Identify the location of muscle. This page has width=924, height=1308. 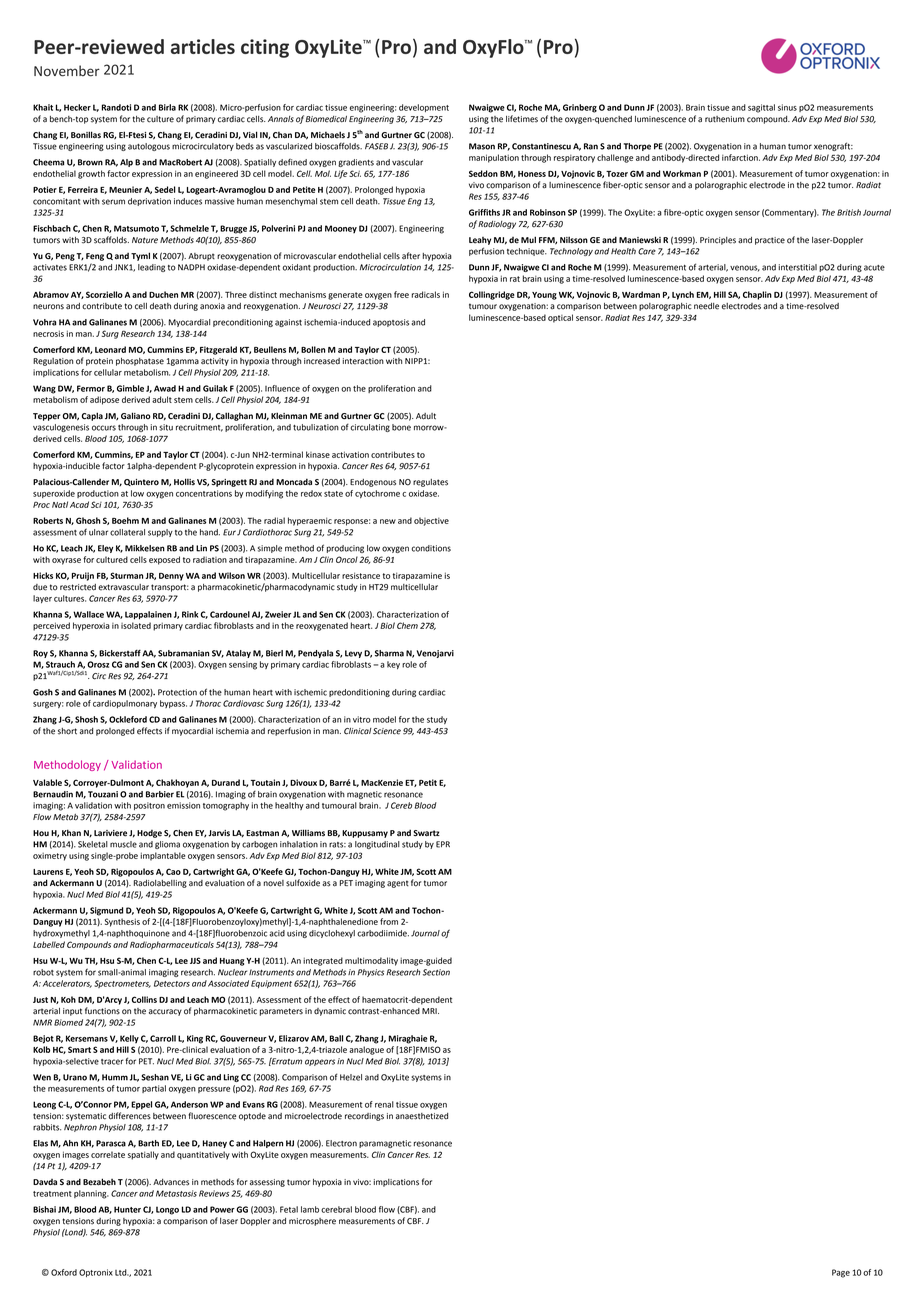
(123, 844).
